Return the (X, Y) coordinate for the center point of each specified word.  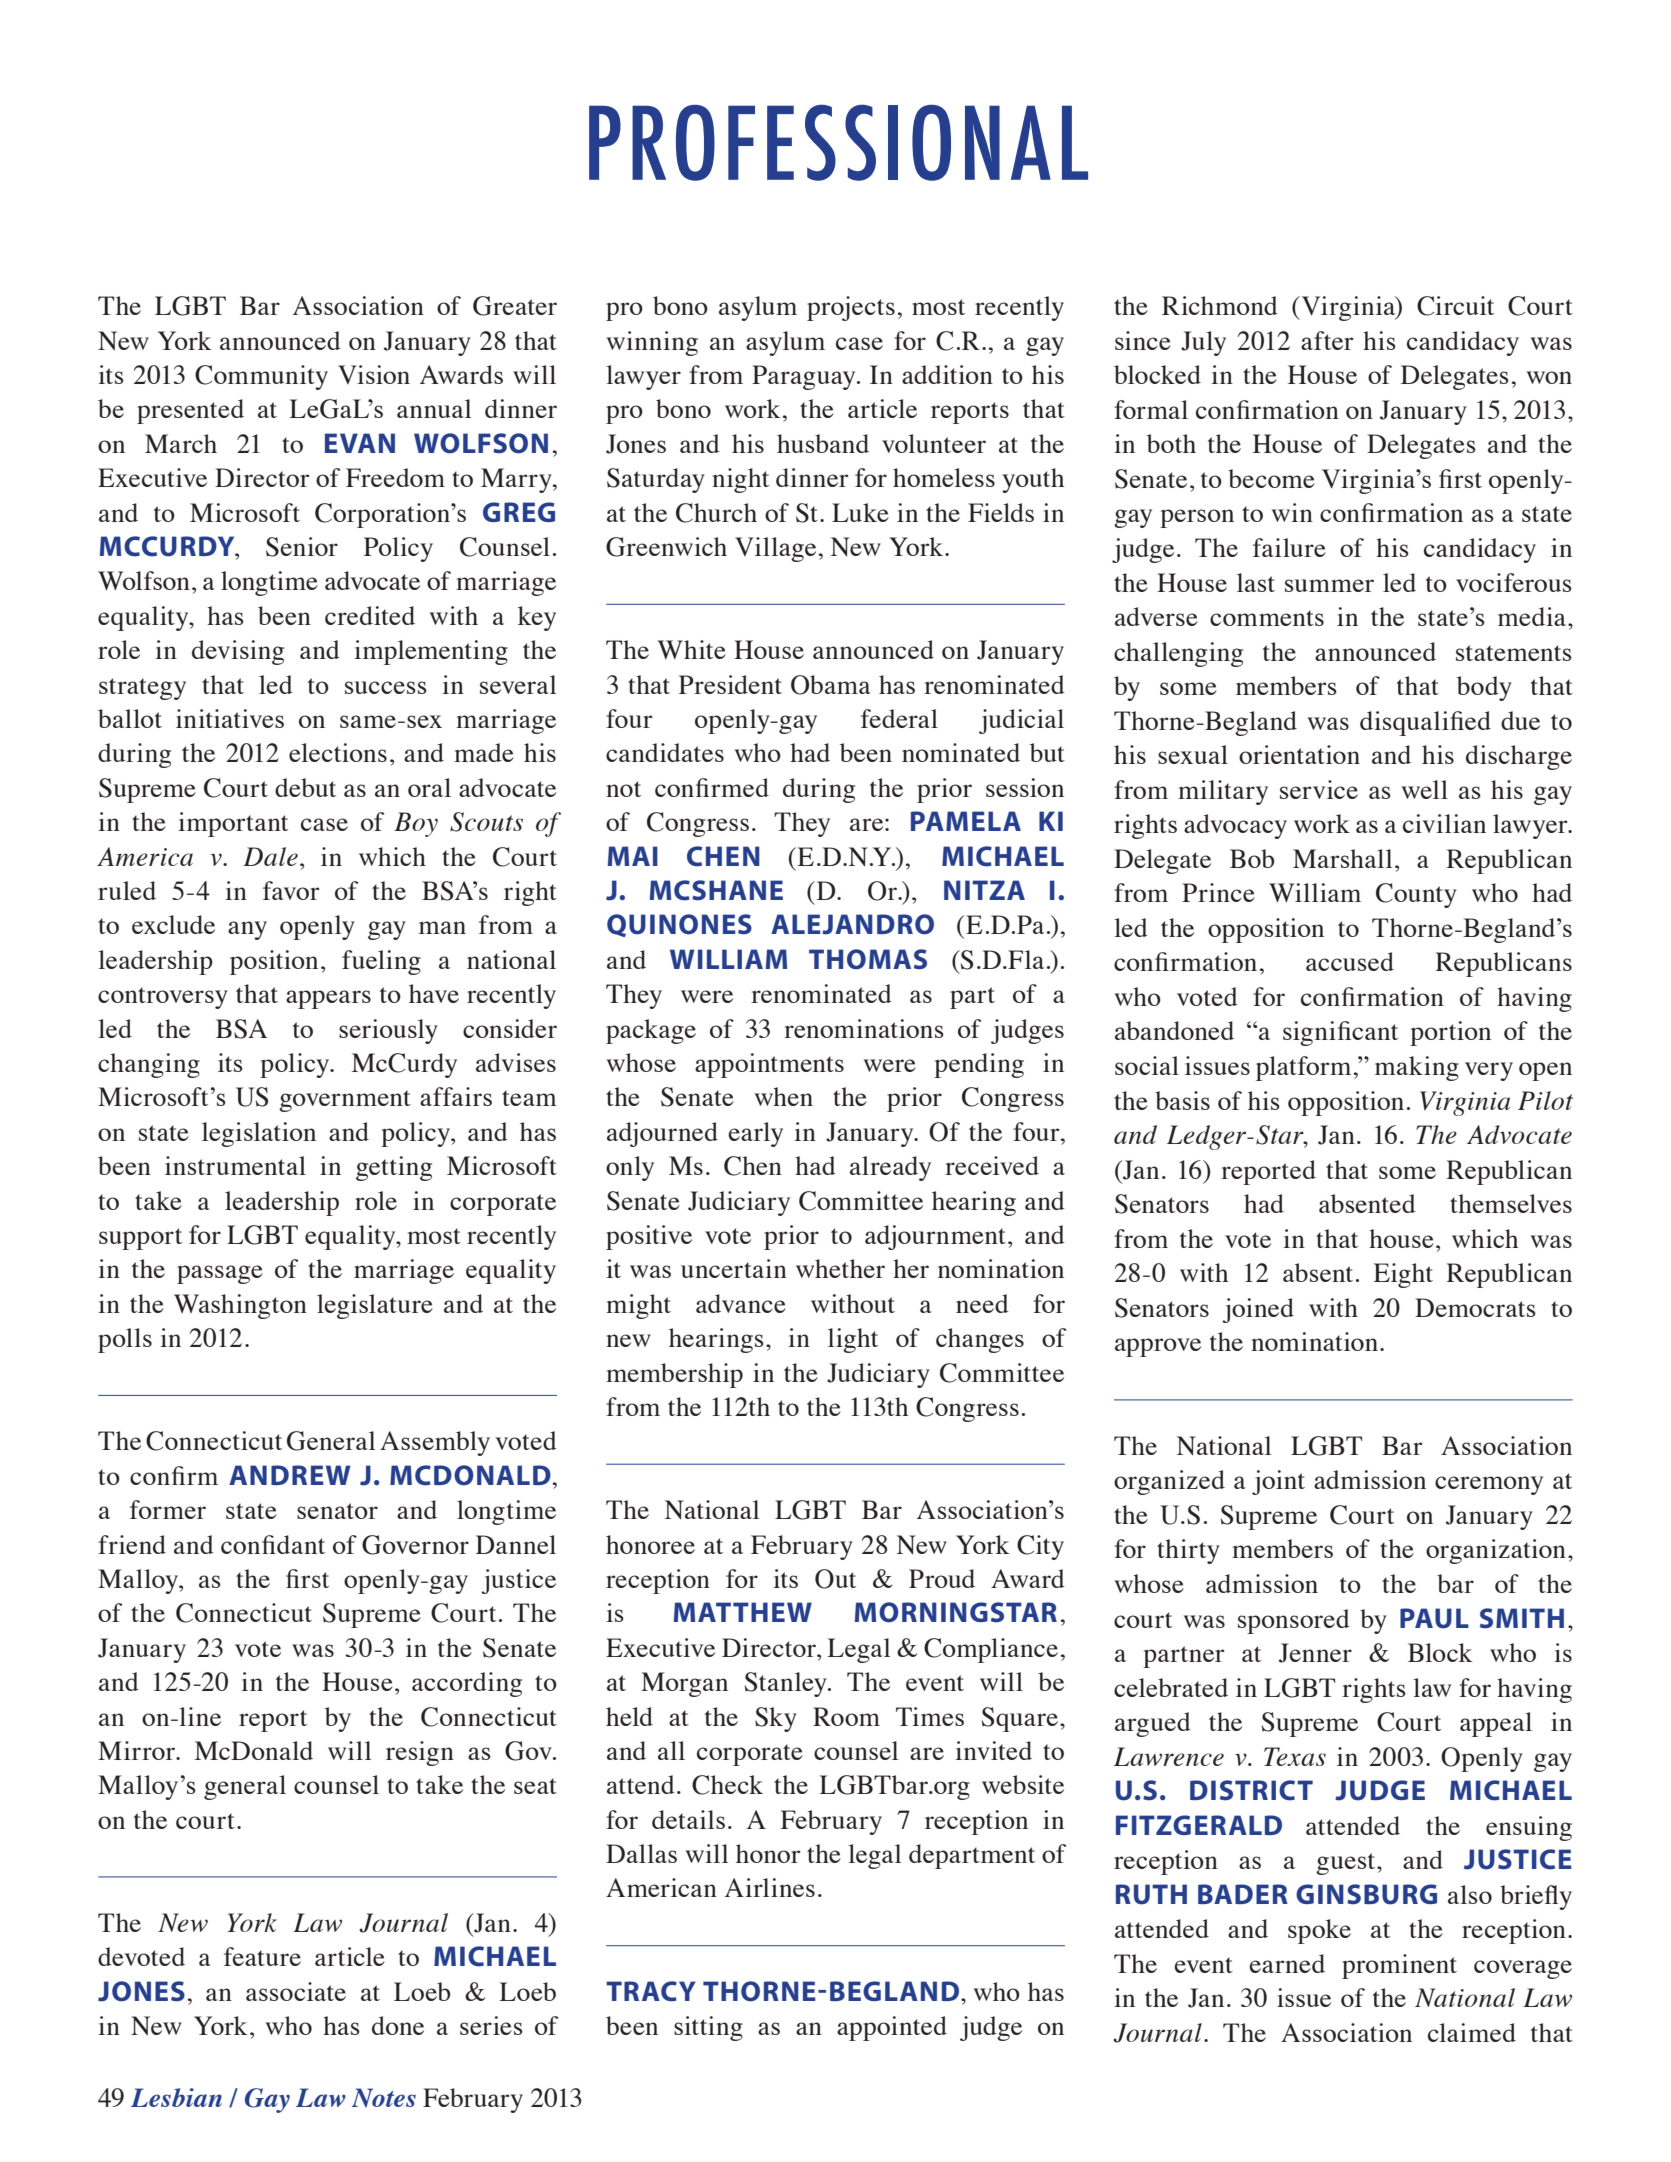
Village (775, 549)
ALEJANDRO (852, 924)
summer (1329, 585)
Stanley (787, 1684)
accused (1350, 961)
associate (296, 1991)
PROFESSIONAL (838, 142)
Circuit (1455, 306)
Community (261, 377)
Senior (302, 547)
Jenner (1315, 1653)
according (467, 1684)
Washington (240, 1306)
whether (840, 1268)
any (247, 930)
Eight (1403, 1275)
